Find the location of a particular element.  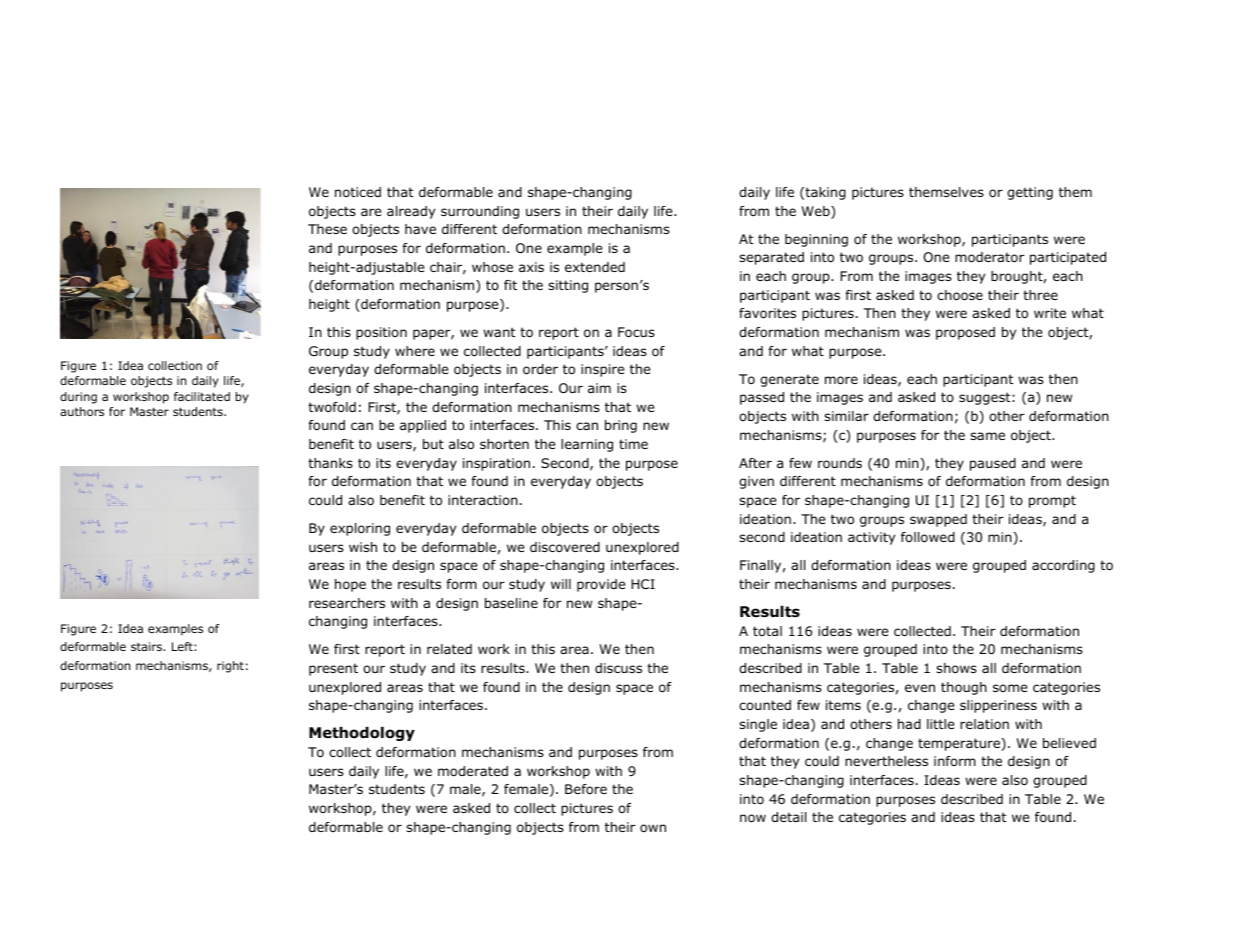

These is located at coordinates (327, 229).
